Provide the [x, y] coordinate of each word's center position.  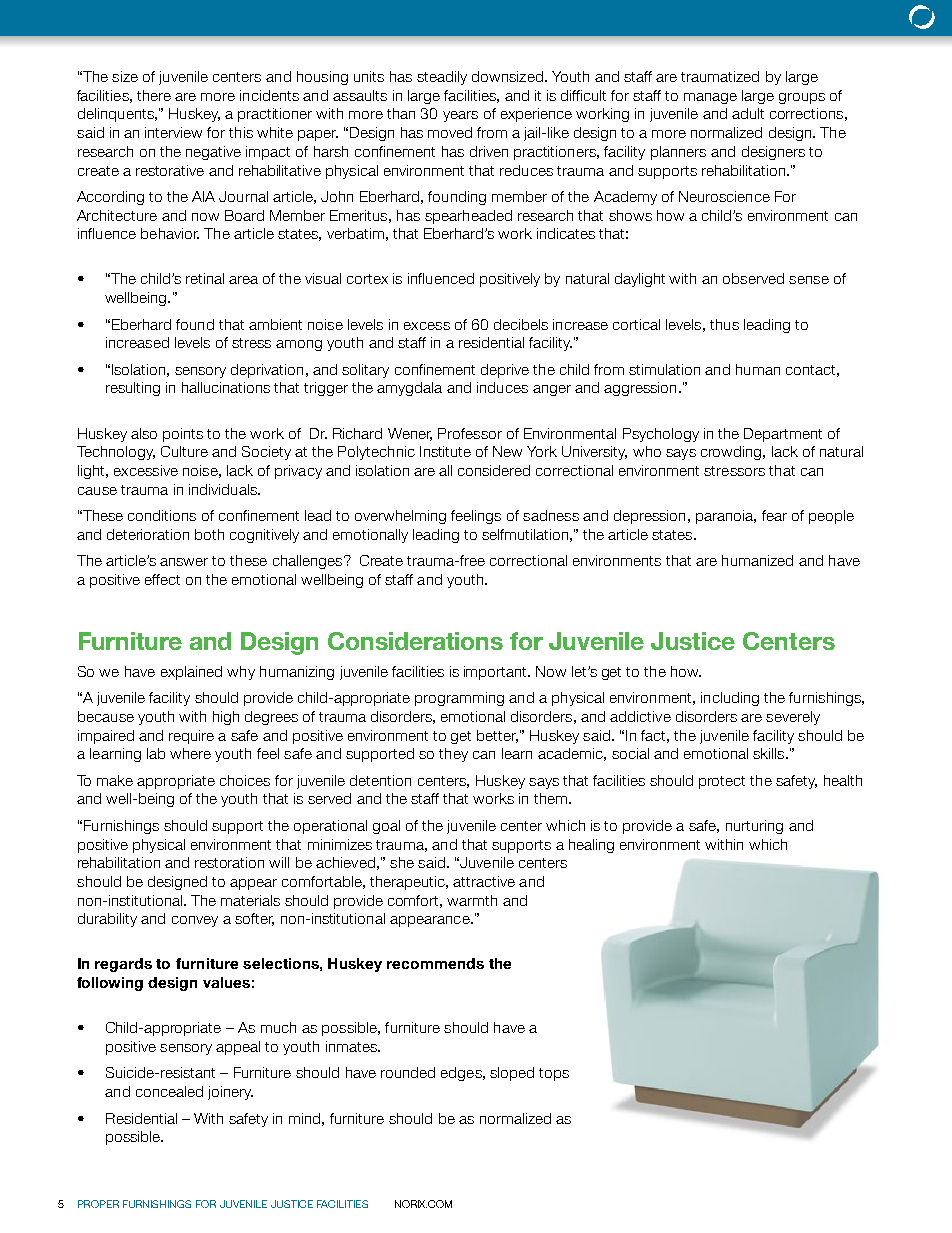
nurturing [754, 827]
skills [770, 753]
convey [195, 921]
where [190, 753]
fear [774, 515]
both [209, 534]
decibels [521, 324]
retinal [205, 278]
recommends [435, 963]
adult [748, 113]
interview [173, 132]
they [453, 755]
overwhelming [400, 517]
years [460, 116]
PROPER [98, 1204]
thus [724, 324]
